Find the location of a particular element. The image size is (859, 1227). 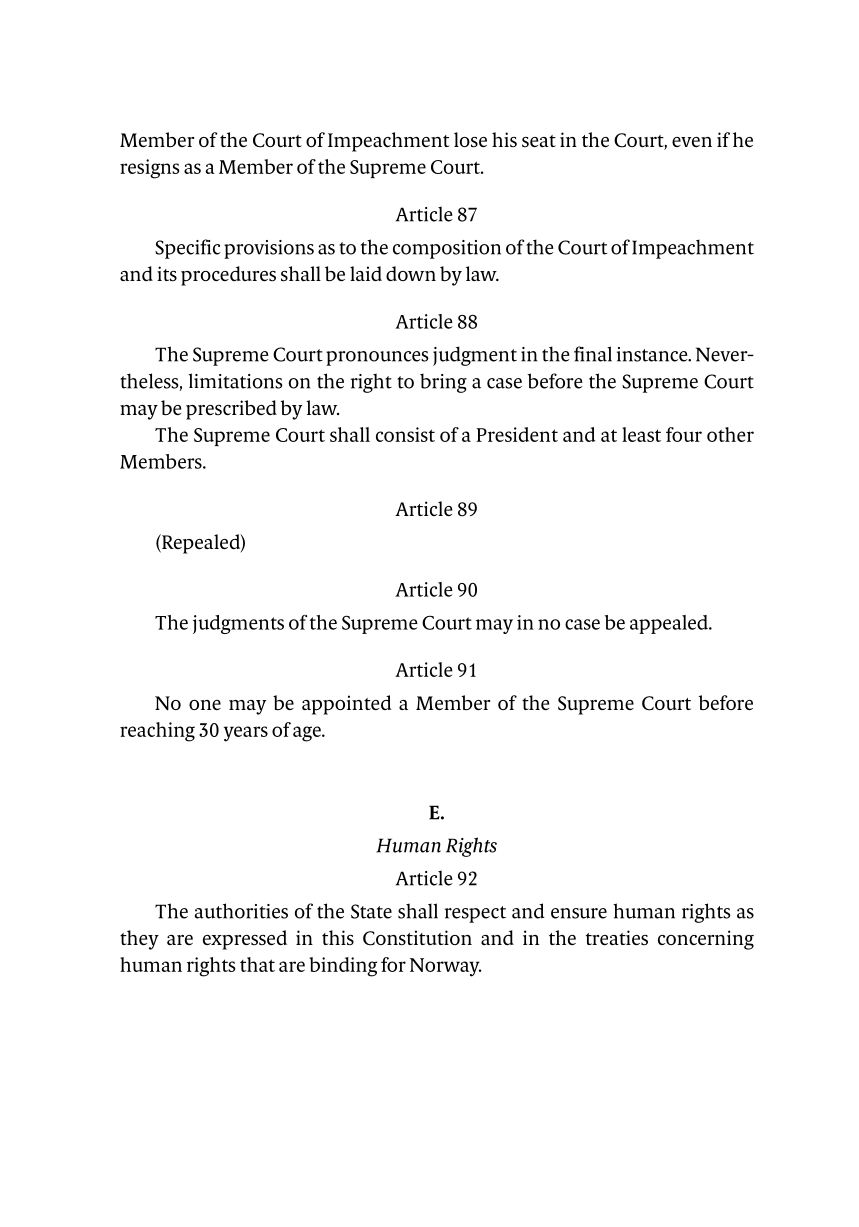

instance is located at coordinates (653, 354).
